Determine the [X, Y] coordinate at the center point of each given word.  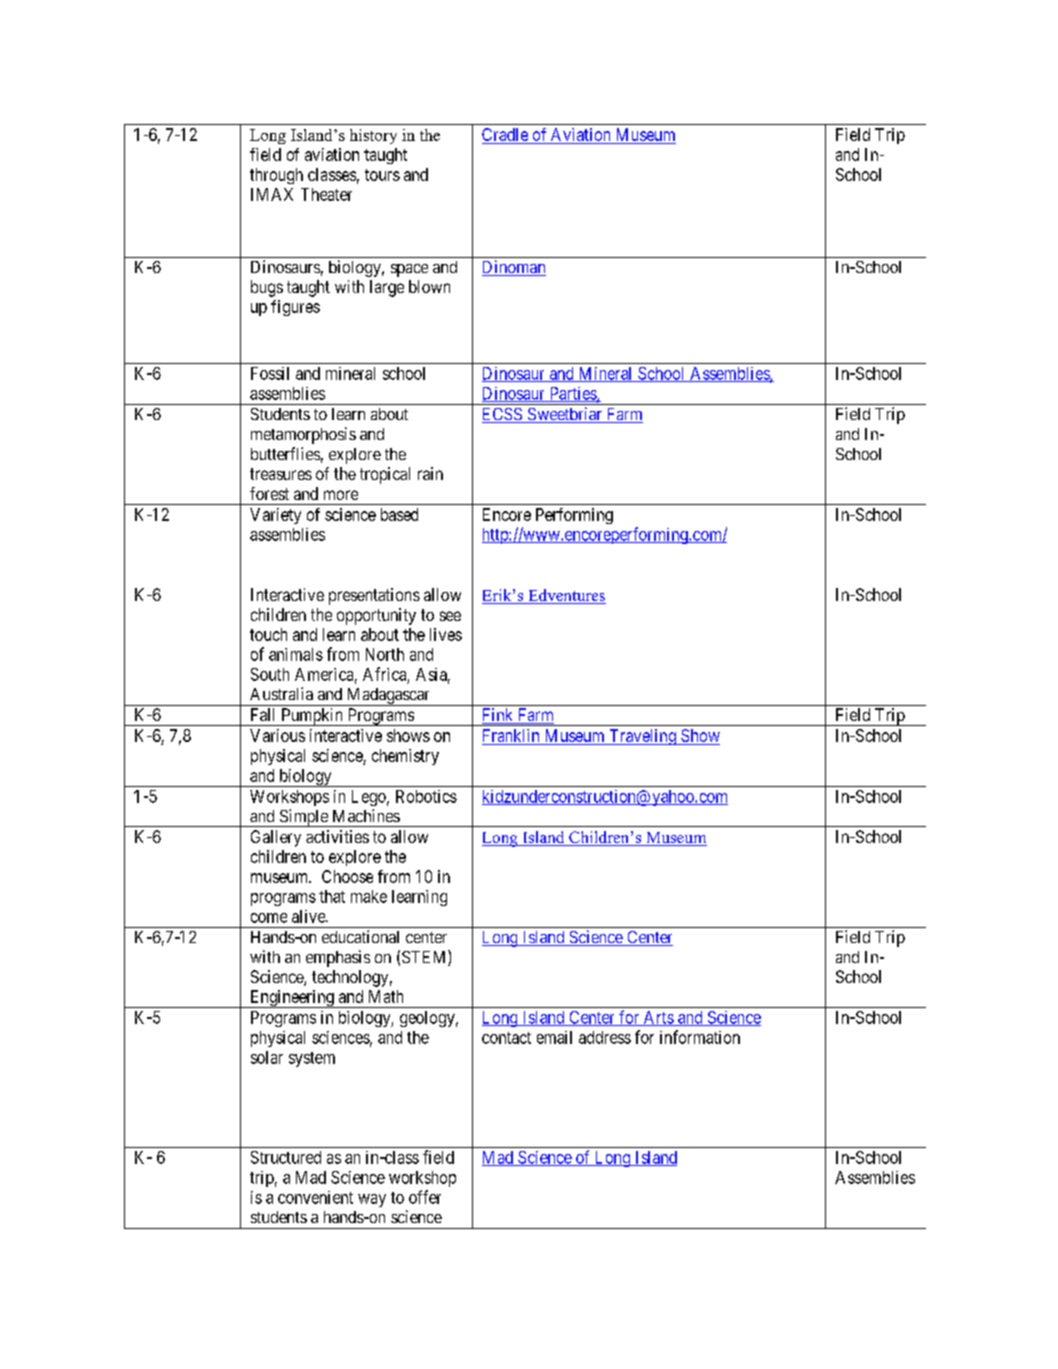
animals [296, 654]
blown [429, 286]
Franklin [511, 735]
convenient [315, 1197]
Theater [326, 194]
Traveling [642, 737]
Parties [572, 394]
